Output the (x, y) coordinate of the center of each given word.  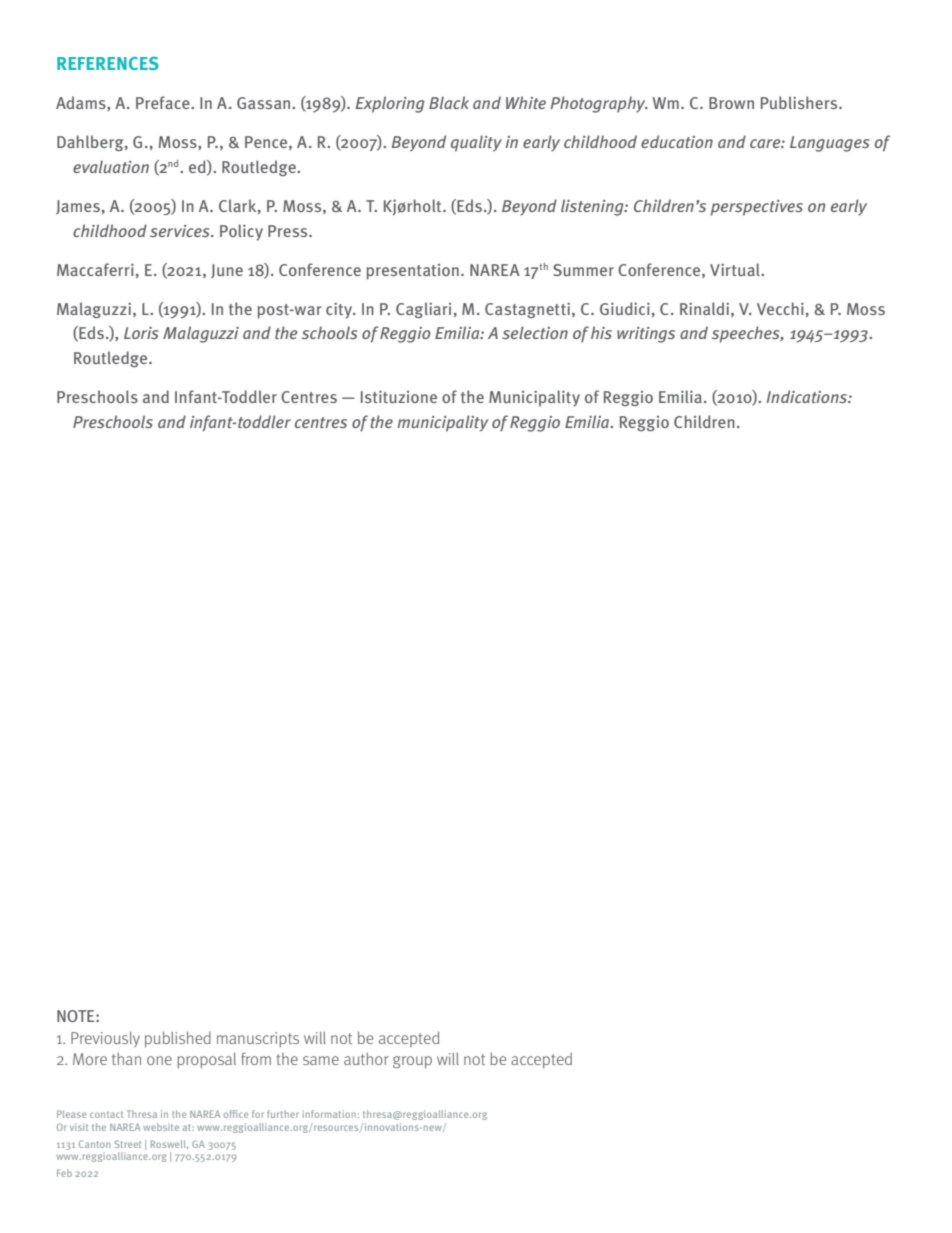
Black (449, 102)
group (412, 1062)
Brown (731, 103)
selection (535, 332)
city (340, 311)
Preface (164, 102)
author (366, 1058)
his (601, 332)
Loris (141, 333)
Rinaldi (704, 308)
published (178, 1039)
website (161, 1127)
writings (646, 335)
